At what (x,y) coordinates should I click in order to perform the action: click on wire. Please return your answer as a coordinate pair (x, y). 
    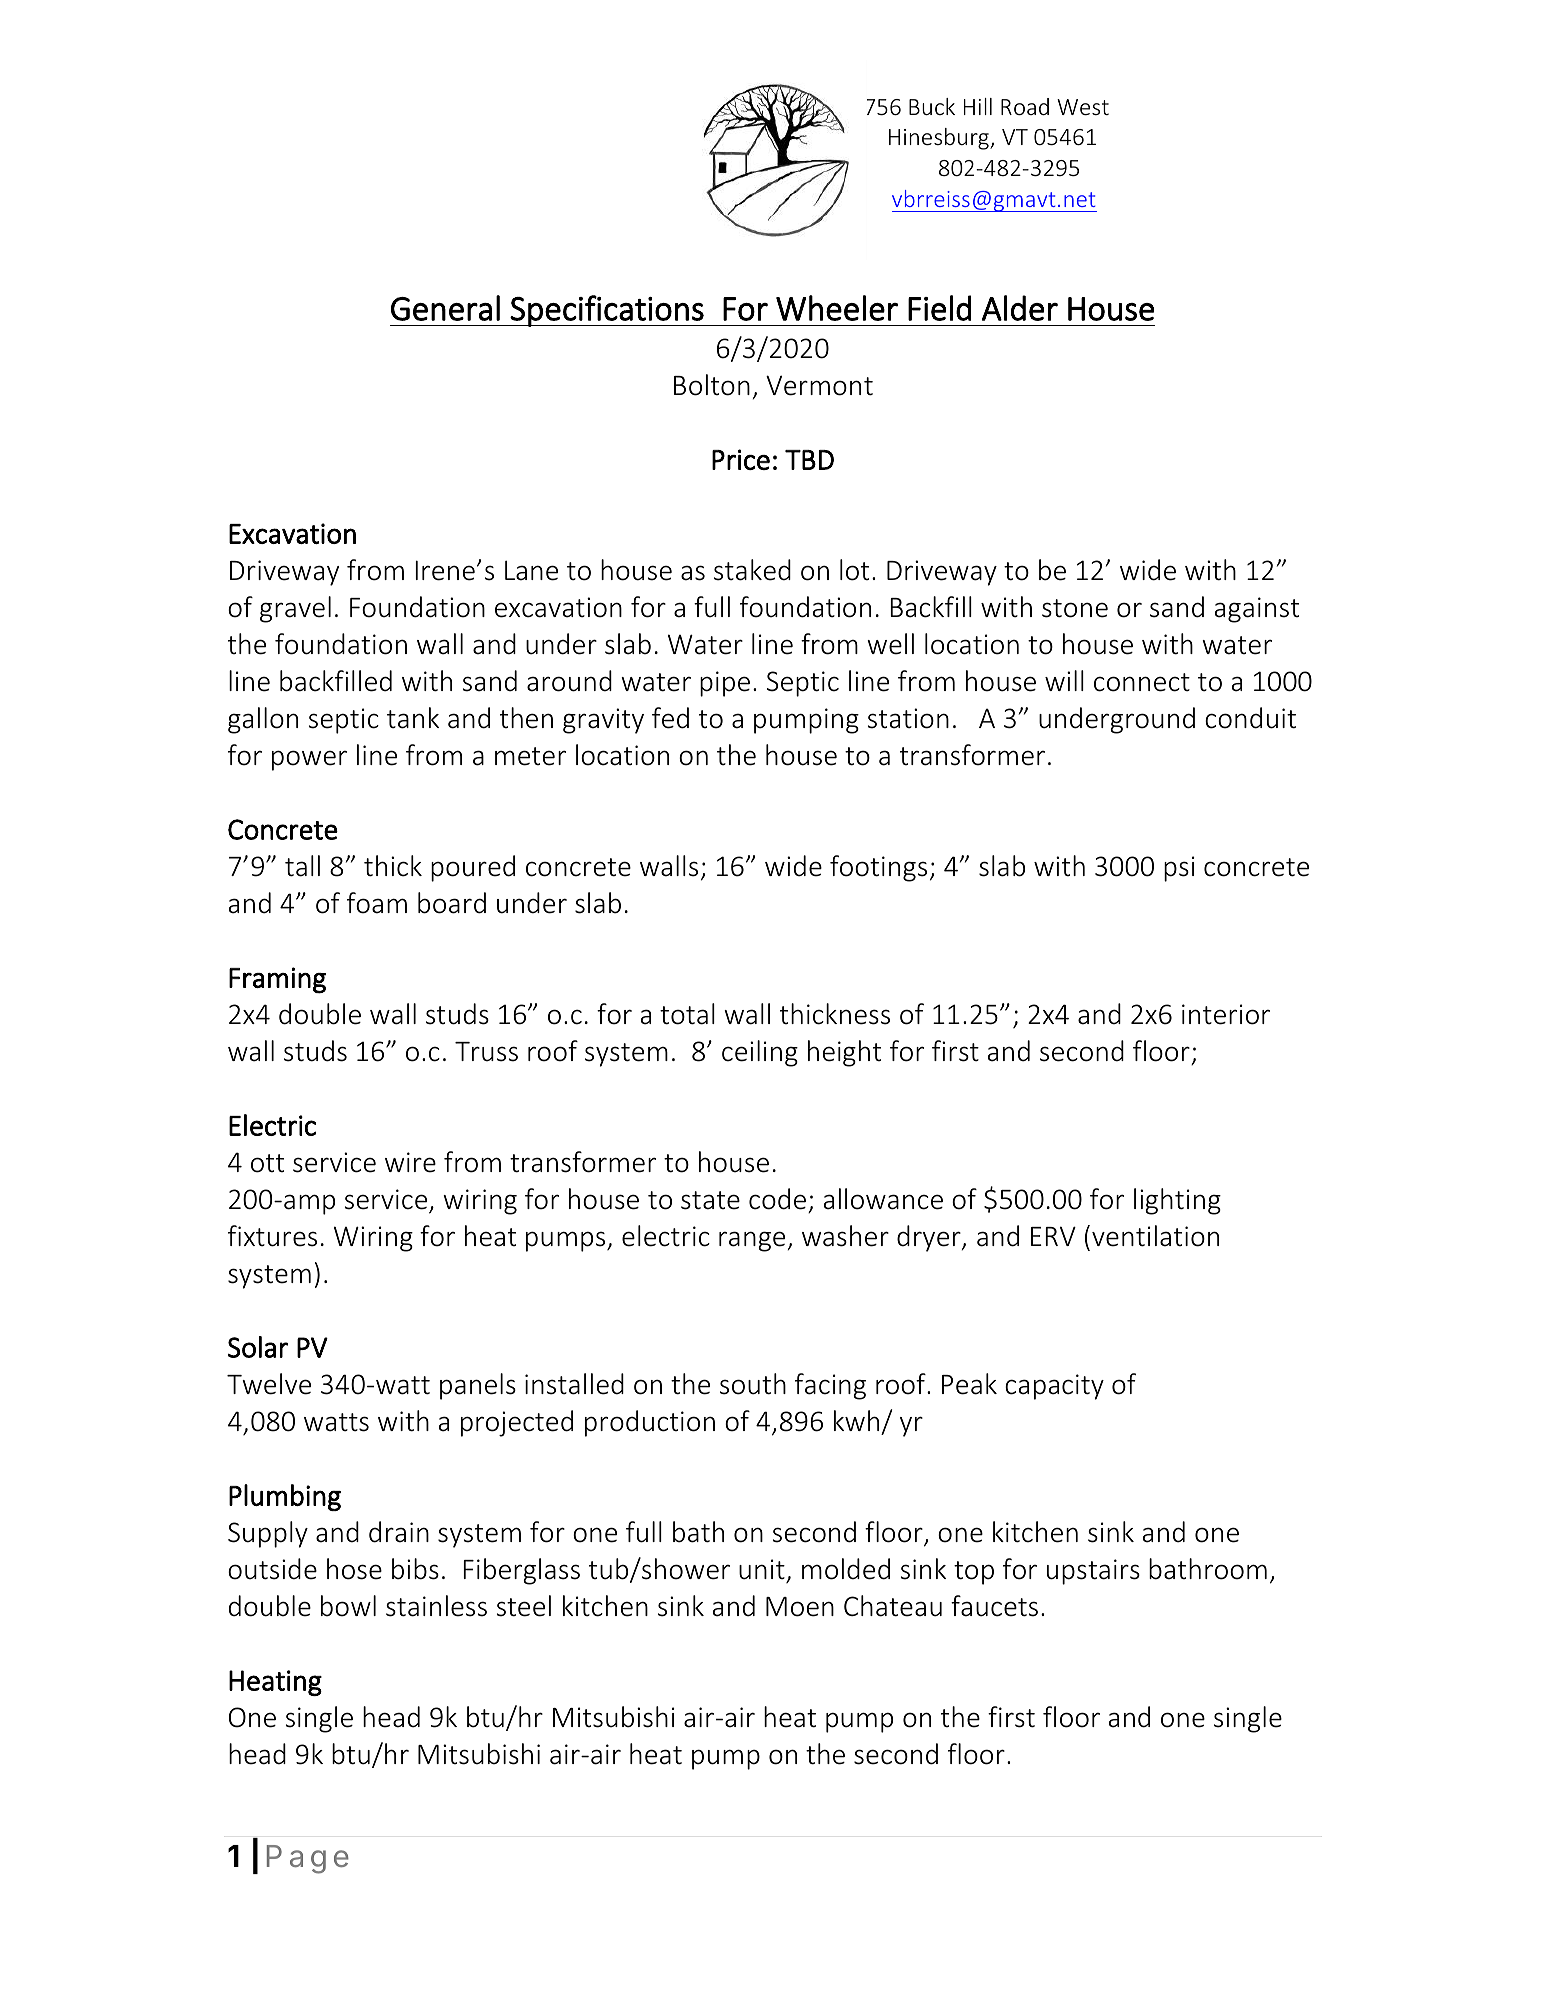
    Looking at the image, I should click on (410, 1162).
